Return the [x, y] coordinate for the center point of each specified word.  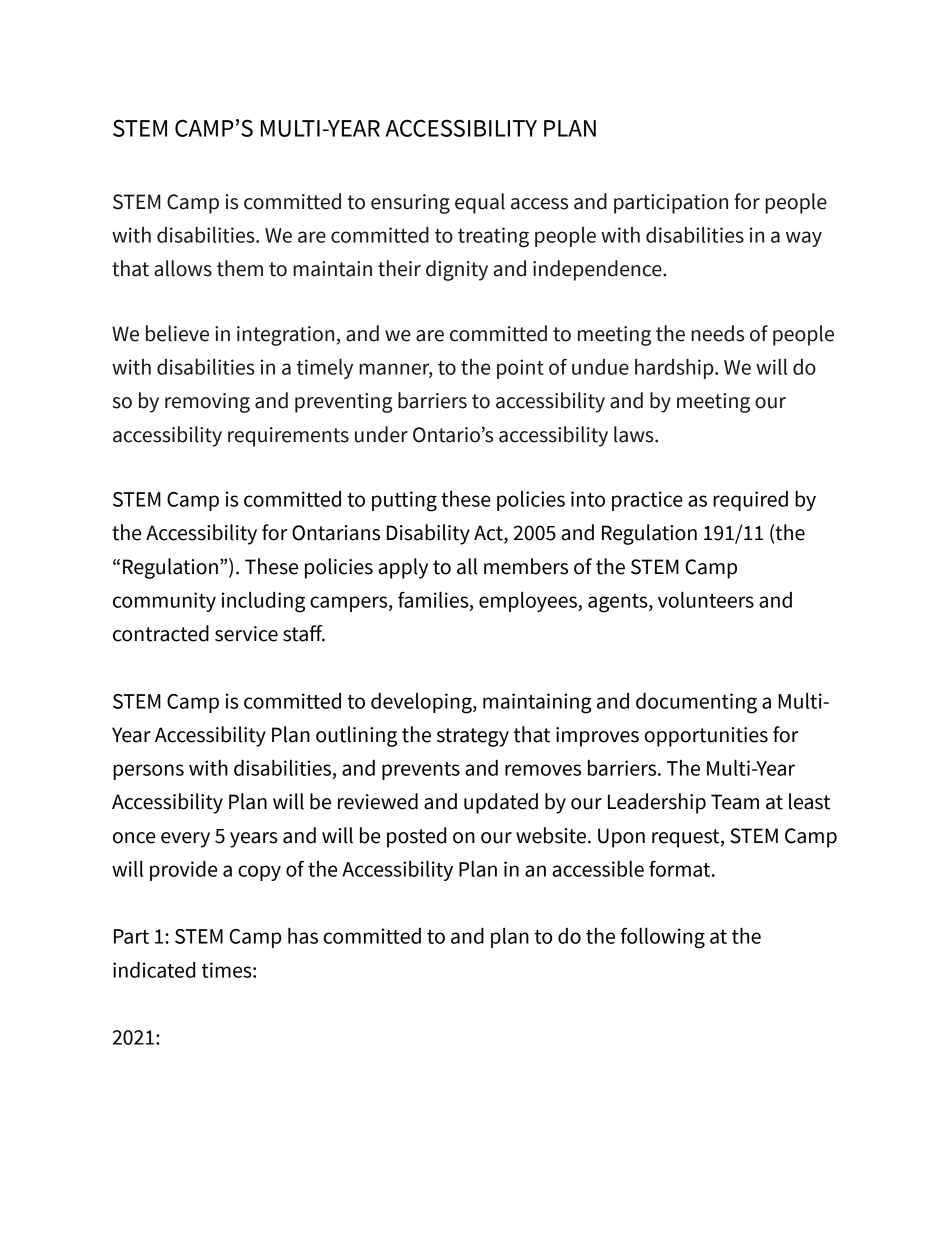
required [750, 501]
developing [422, 703]
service [246, 634]
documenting [696, 703]
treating [493, 237]
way [804, 239]
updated [501, 803]
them [240, 268]
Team [735, 802]
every [185, 840]
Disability [428, 534]
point [520, 369]
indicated [154, 970]
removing [207, 403]
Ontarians [336, 533]
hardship [675, 369]
